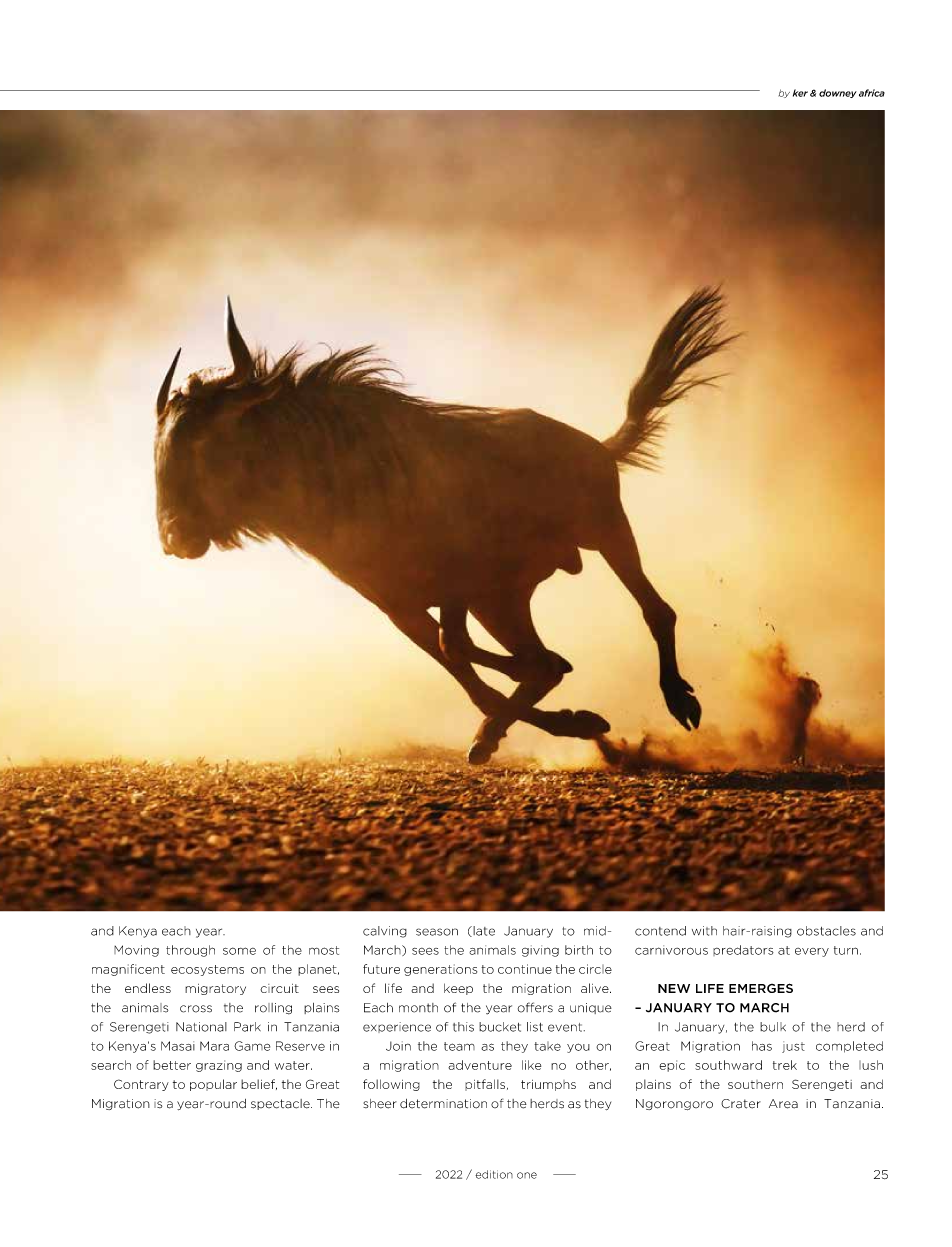  I want to click on predators, so click(743, 950).
